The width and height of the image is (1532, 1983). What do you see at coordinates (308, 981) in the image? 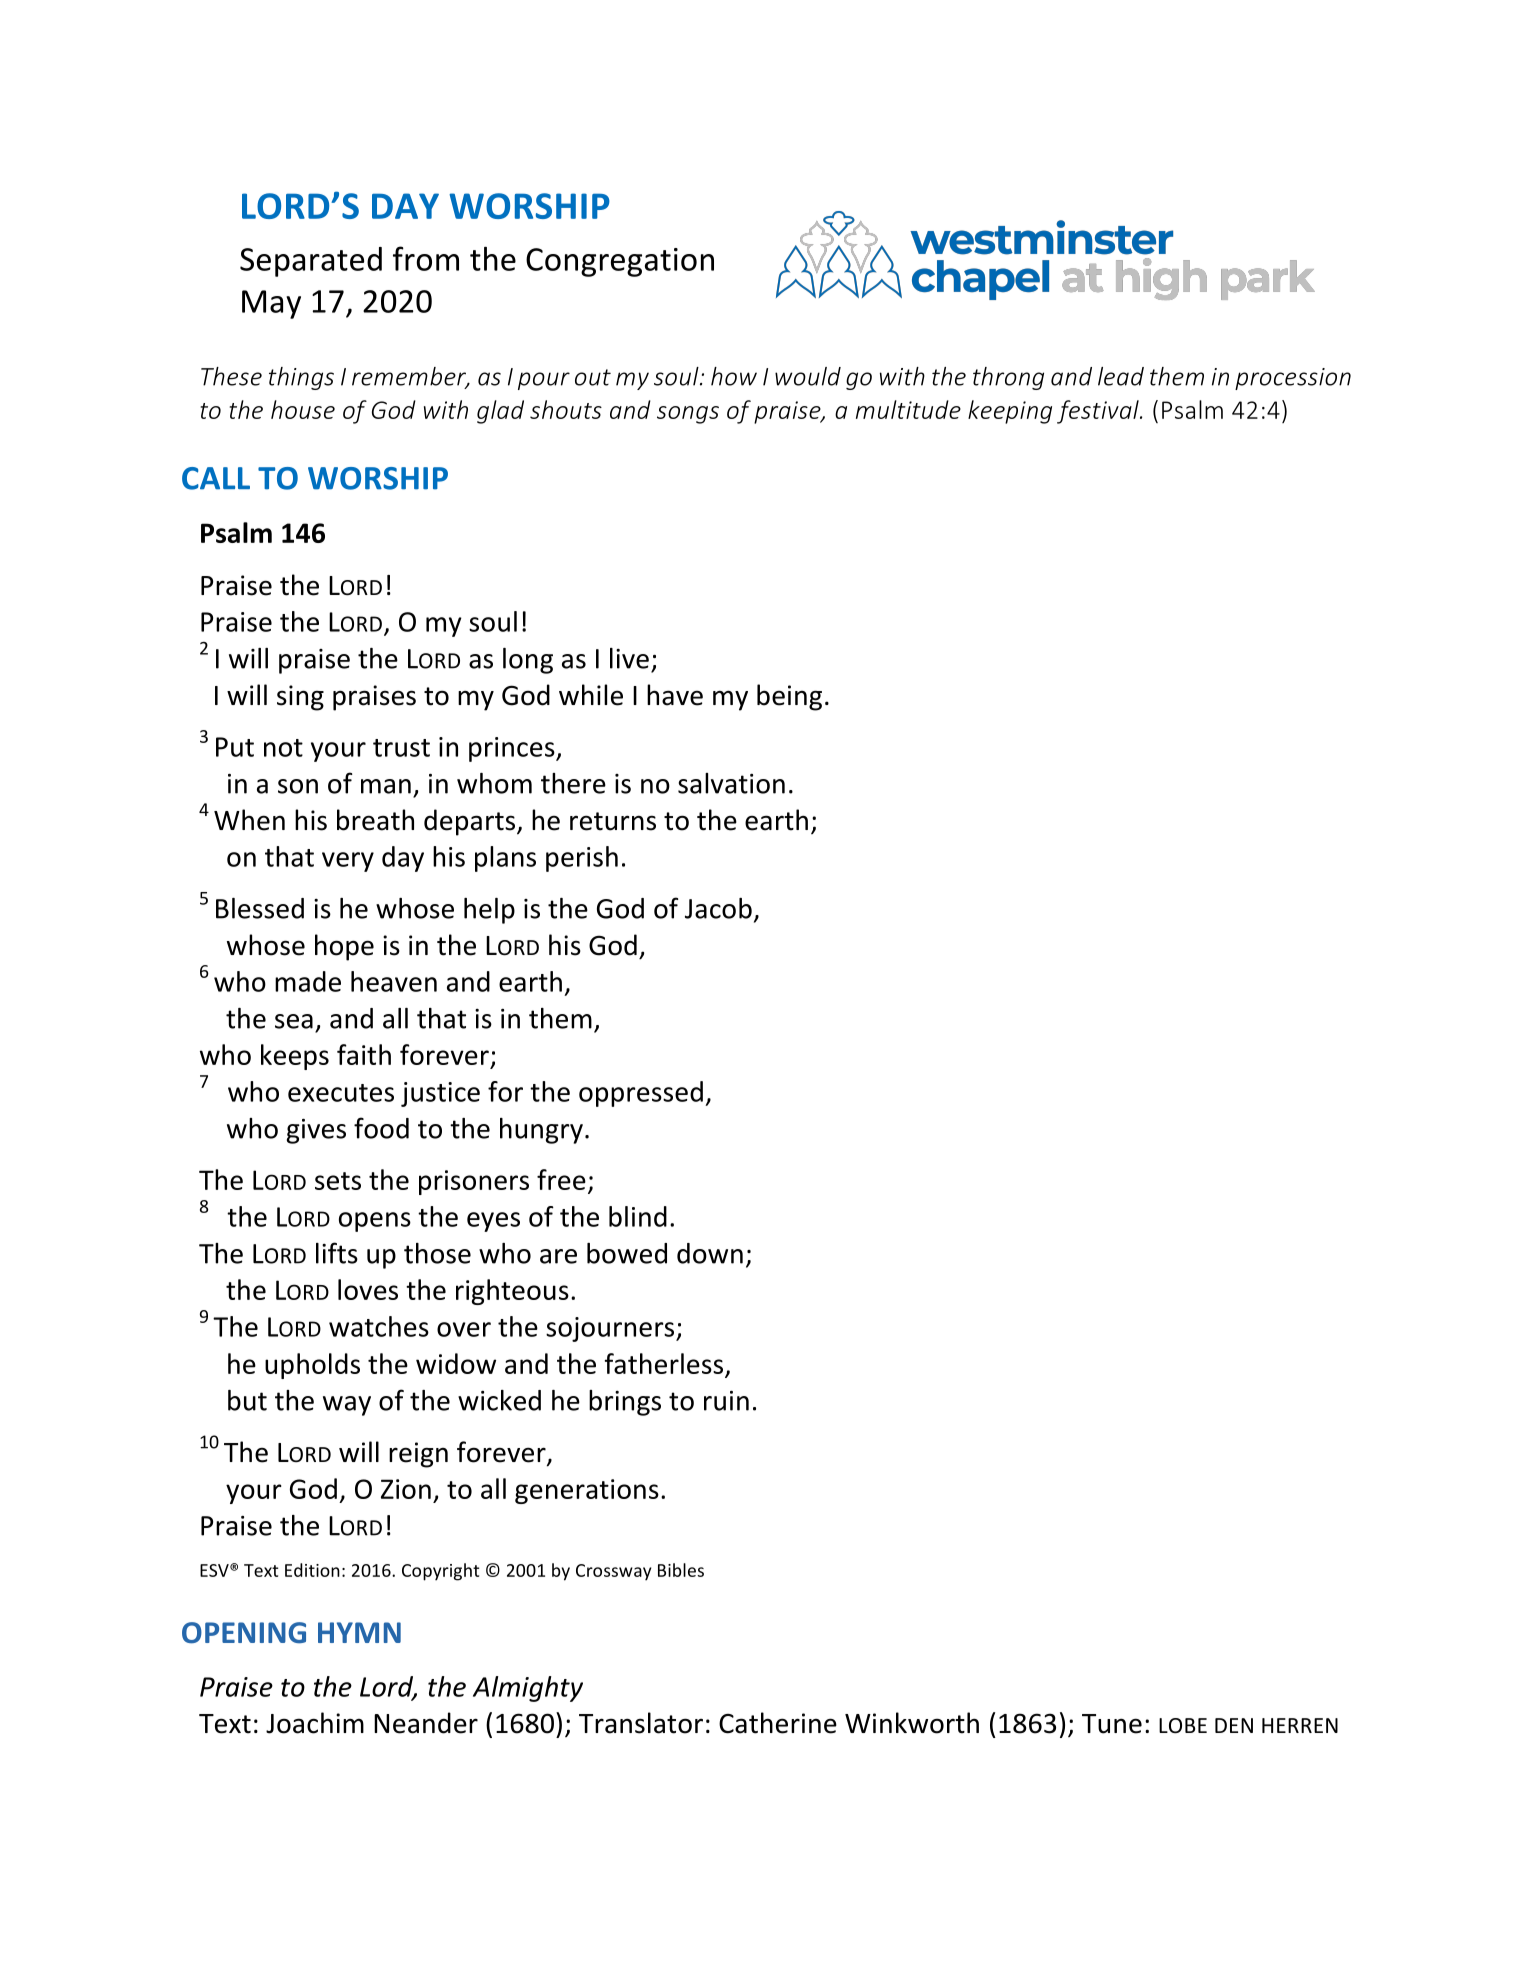
I see `made` at bounding box center [308, 981].
